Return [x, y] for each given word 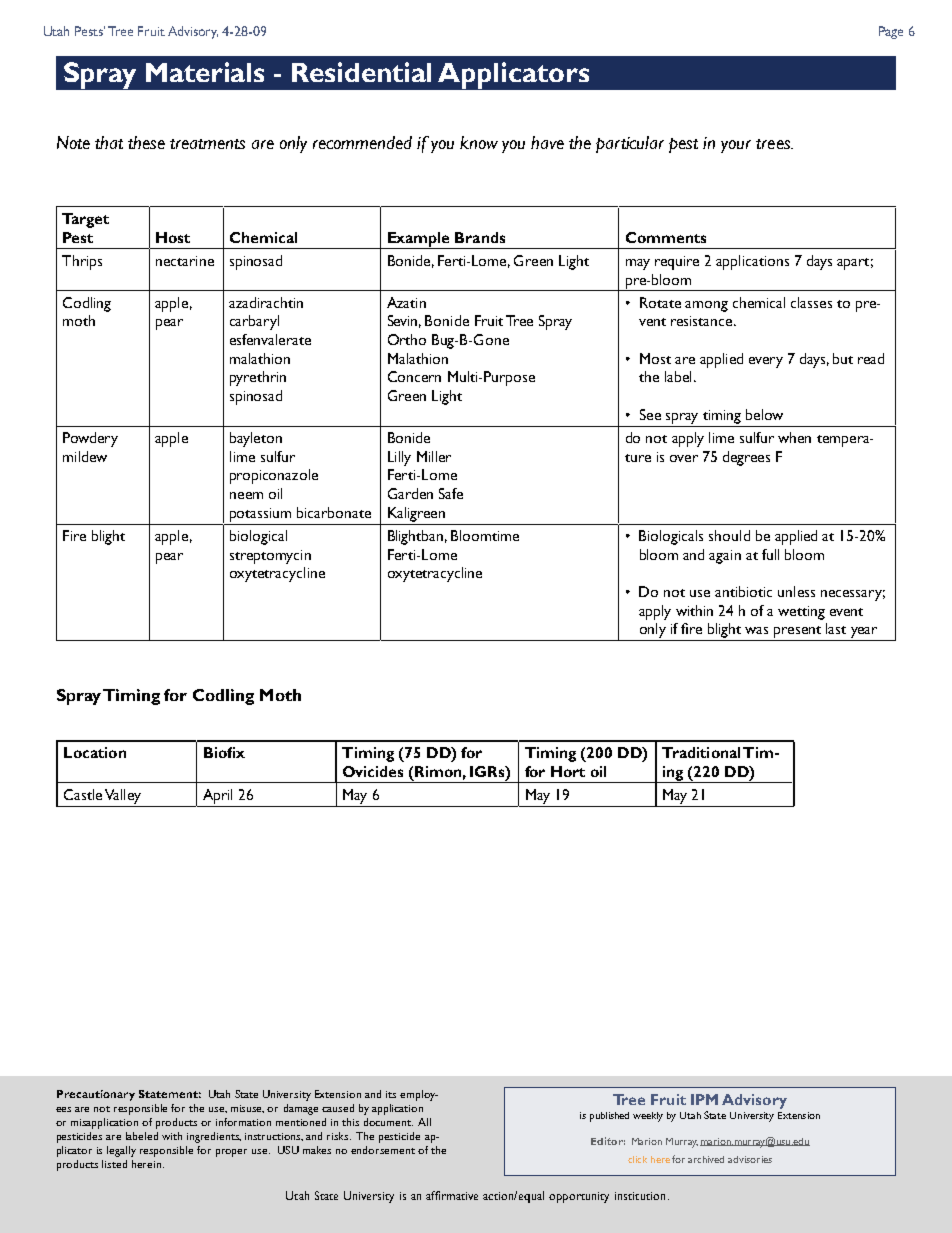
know [479, 142]
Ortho [407, 339]
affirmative [452, 1195]
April [217, 796]
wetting [801, 613]
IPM [704, 1099]
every [766, 362]
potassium [260, 515]
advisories [750, 1159]
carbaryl [254, 322]
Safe [451, 493]
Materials [205, 72]
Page [891, 32]
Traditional [701, 752]
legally [121, 1151]
